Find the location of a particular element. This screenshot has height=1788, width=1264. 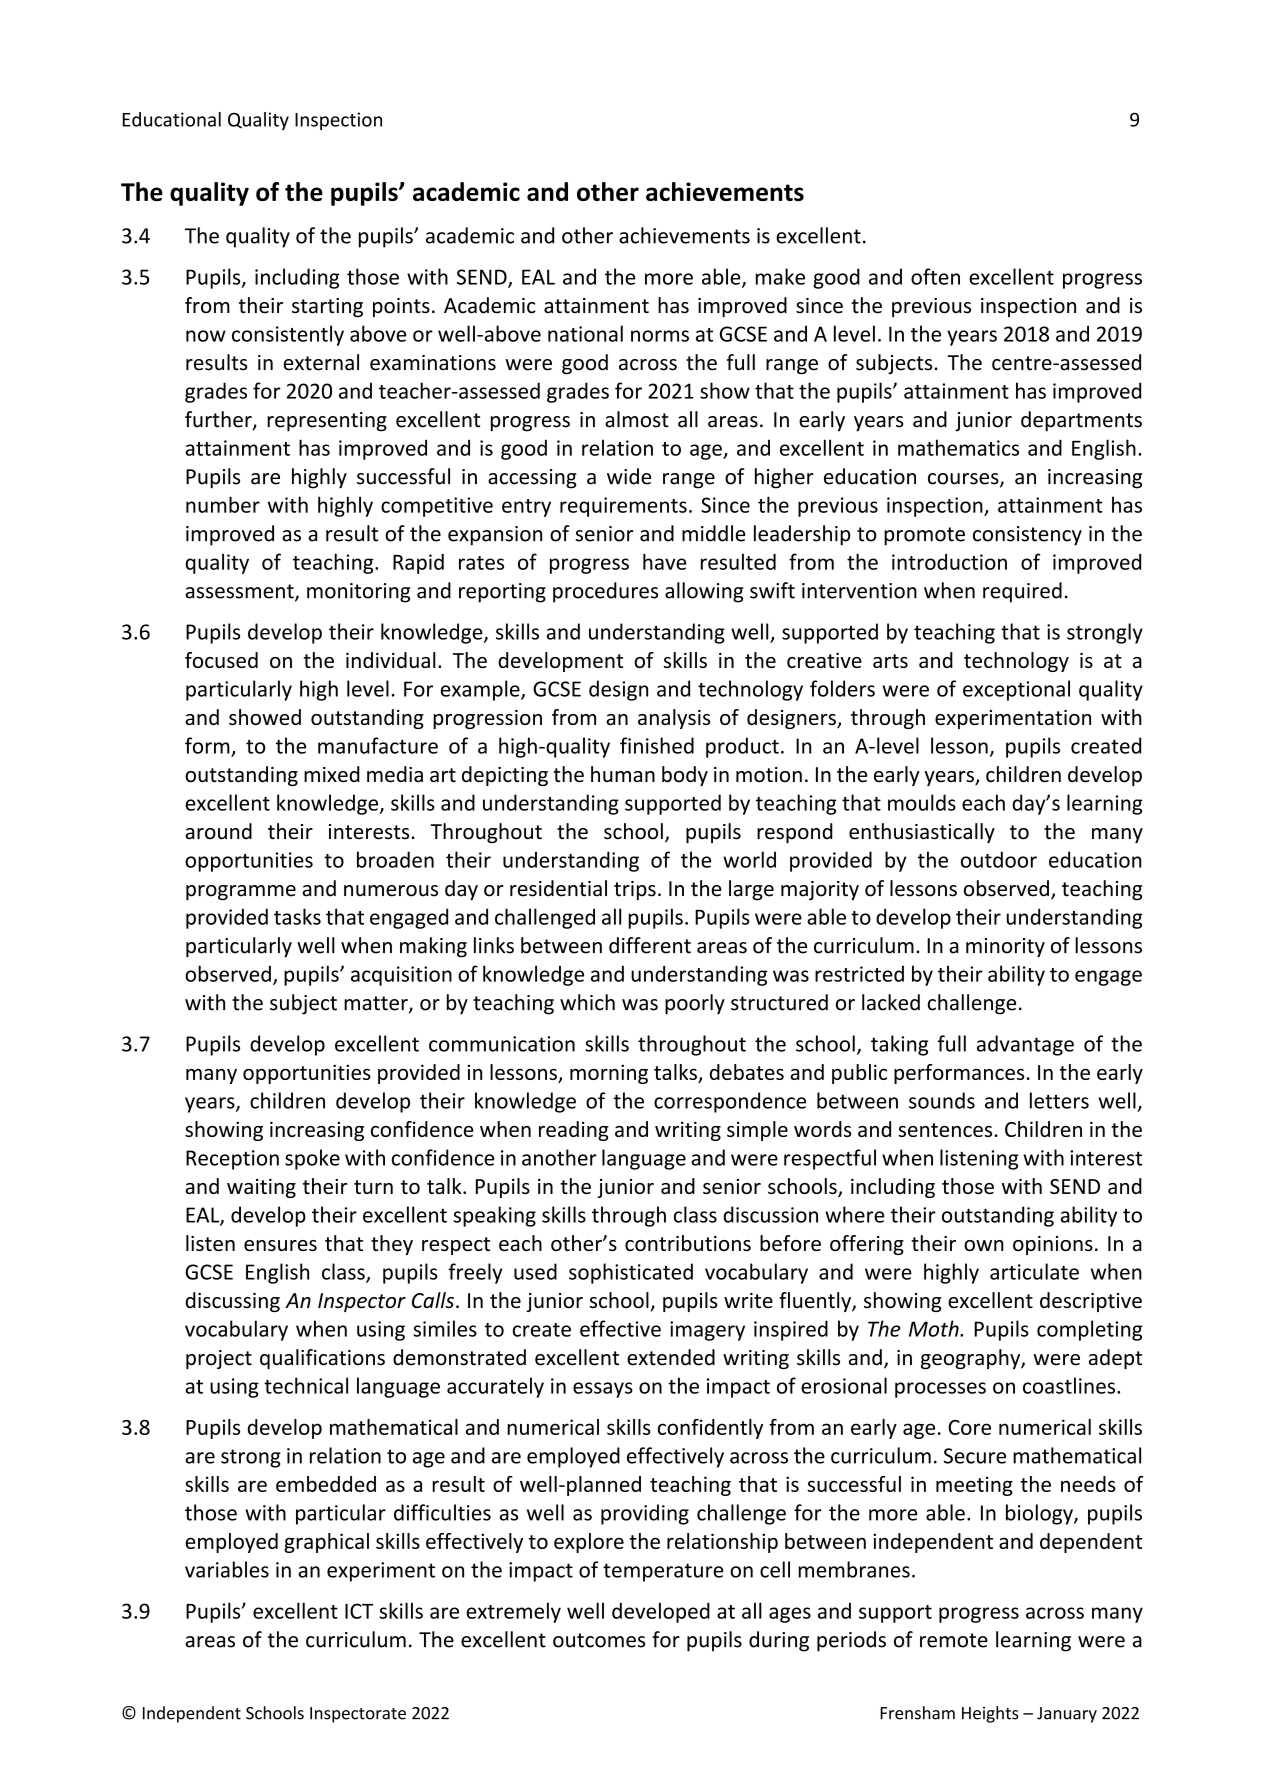

Heights is located at coordinates (990, 1714).
